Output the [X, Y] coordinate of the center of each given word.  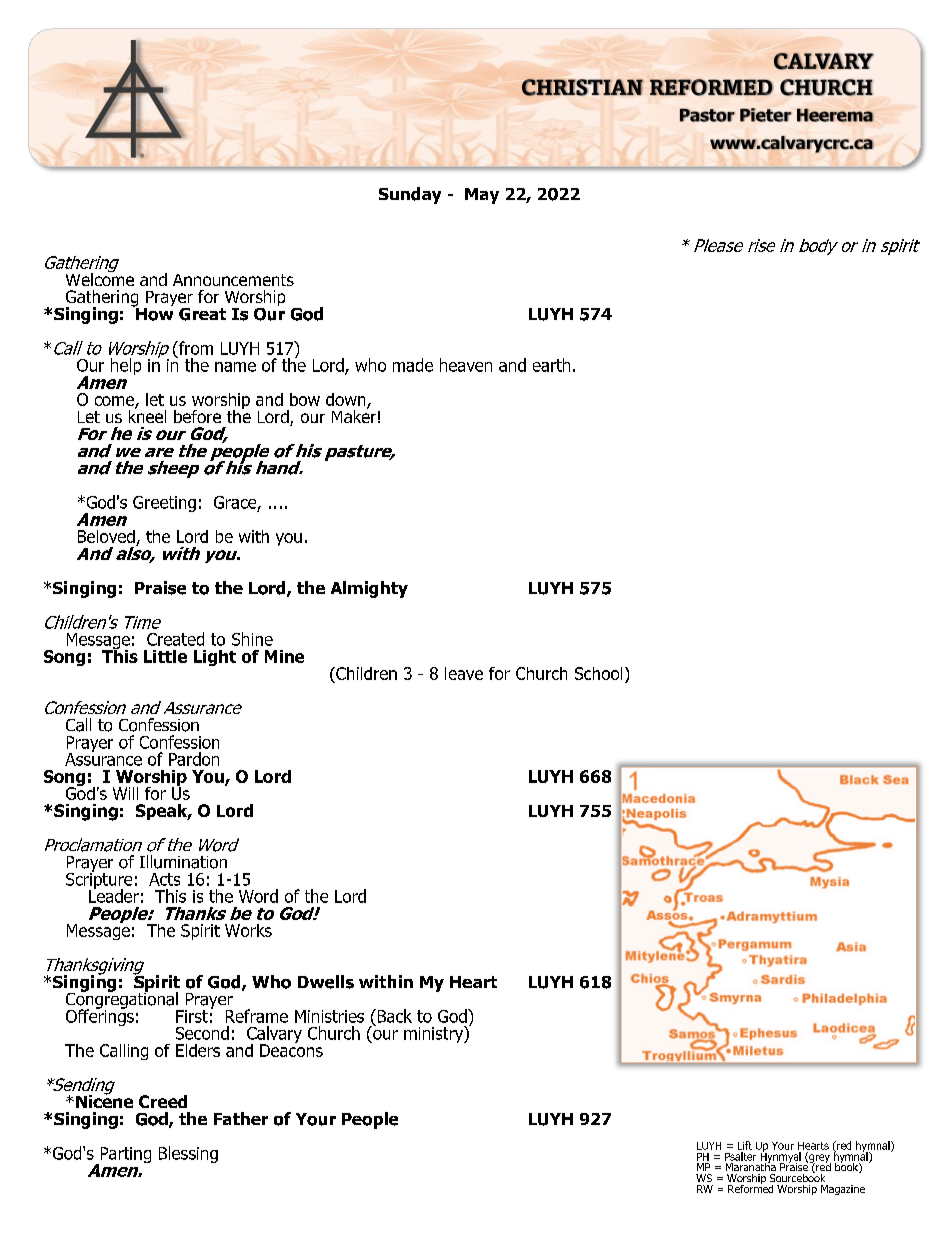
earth [551, 365]
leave [464, 673]
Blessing [188, 1154]
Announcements [233, 280]
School [598, 673]
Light [215, 658]
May [482, 196]
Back [393, 1016]
